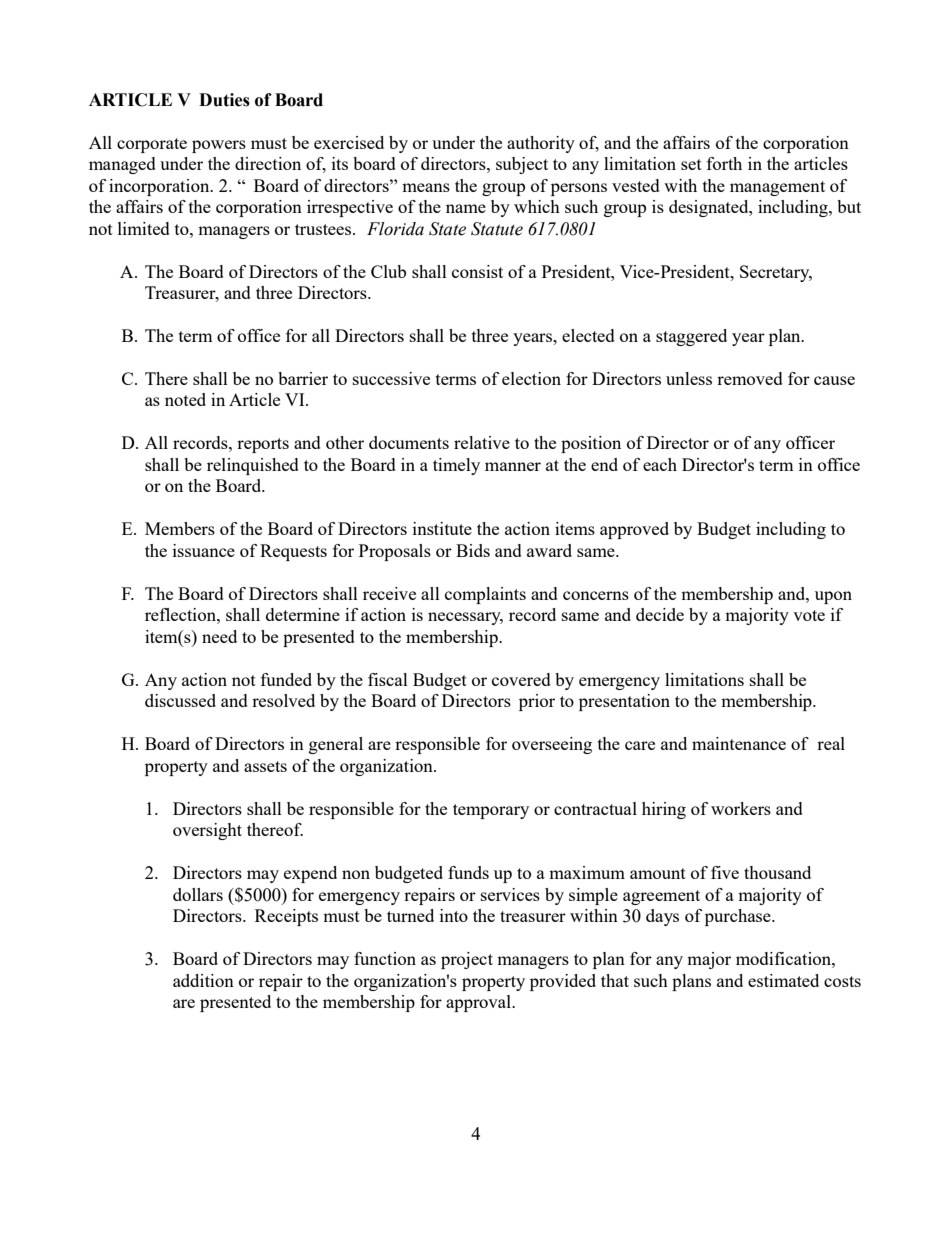 The width and height of the page is (952, 1233). I want to click on limited, so click(144, 228).
